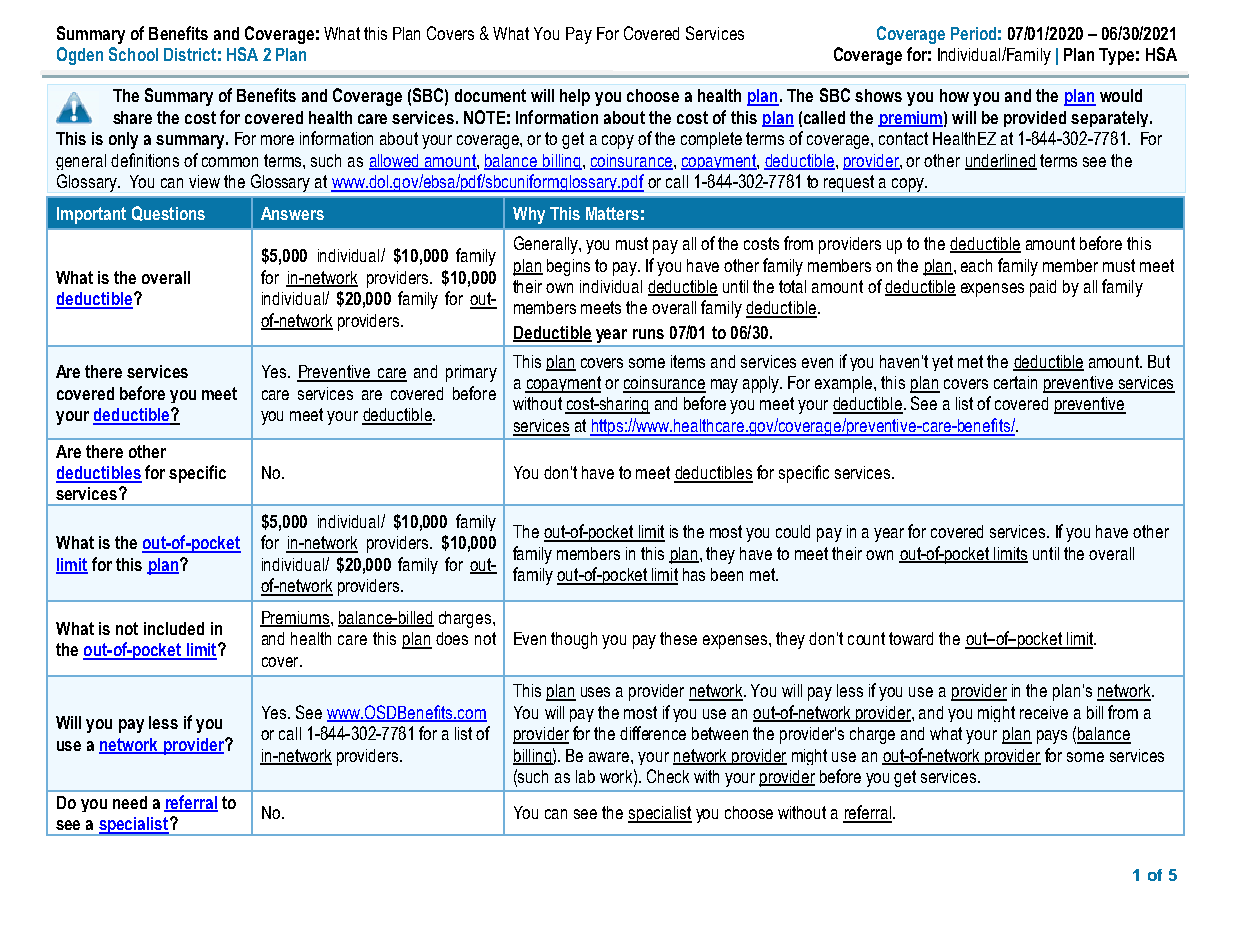 This screenshot has height=952, width=1233. What do you see at coordinates (130, 802) in the screenshot?
I see `need` at bounding box center [130, 802].
